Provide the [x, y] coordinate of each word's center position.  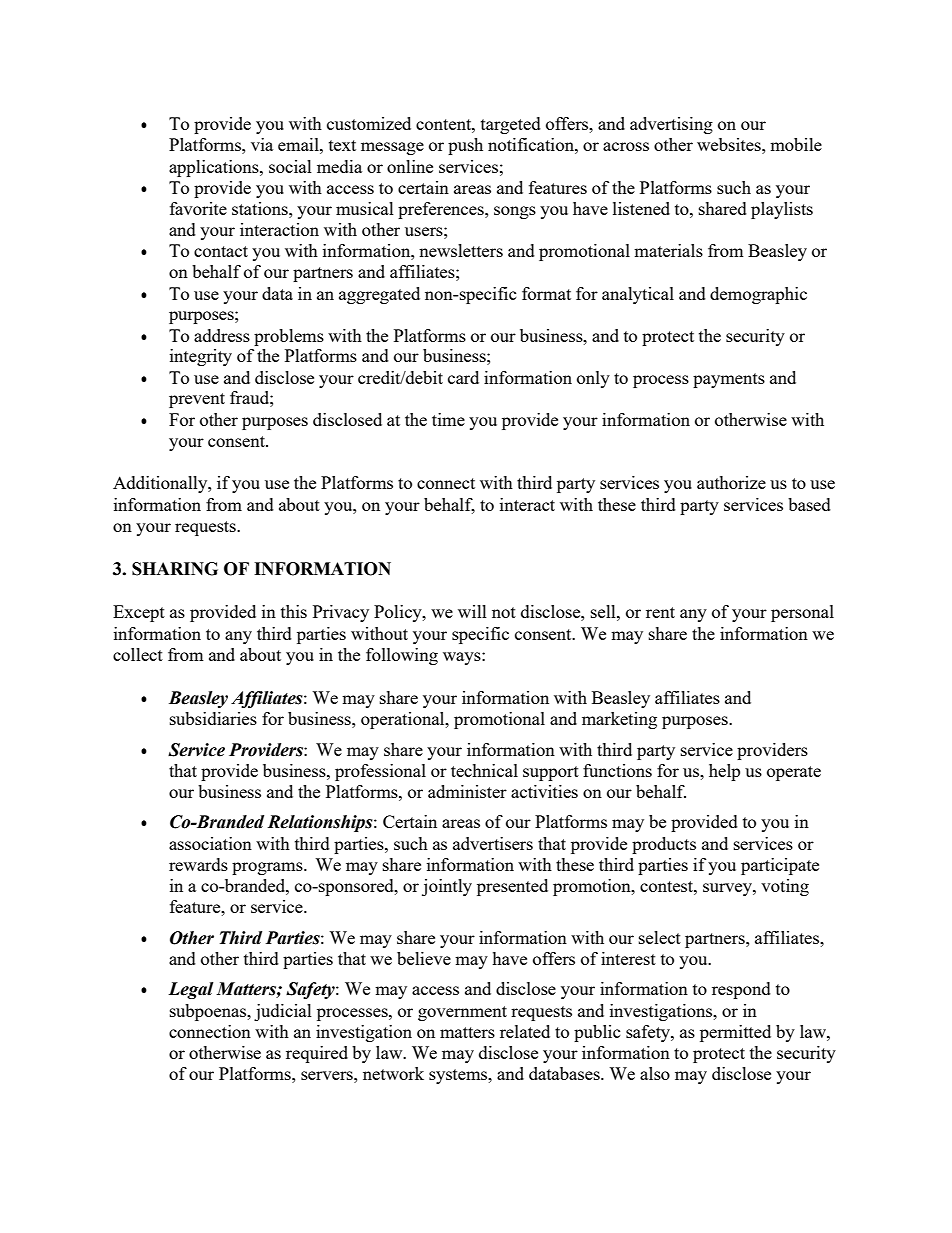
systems [459, 1076]
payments [729, 380]
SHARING [175, 569]
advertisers [493, 843]
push [465, 146]
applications [215, 168]
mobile [796, 144]
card [463, 377]
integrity [201, 357]
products [664, 845]
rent [660, 612]
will [472, 611]
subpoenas [209, 1012]
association [210, 843]
